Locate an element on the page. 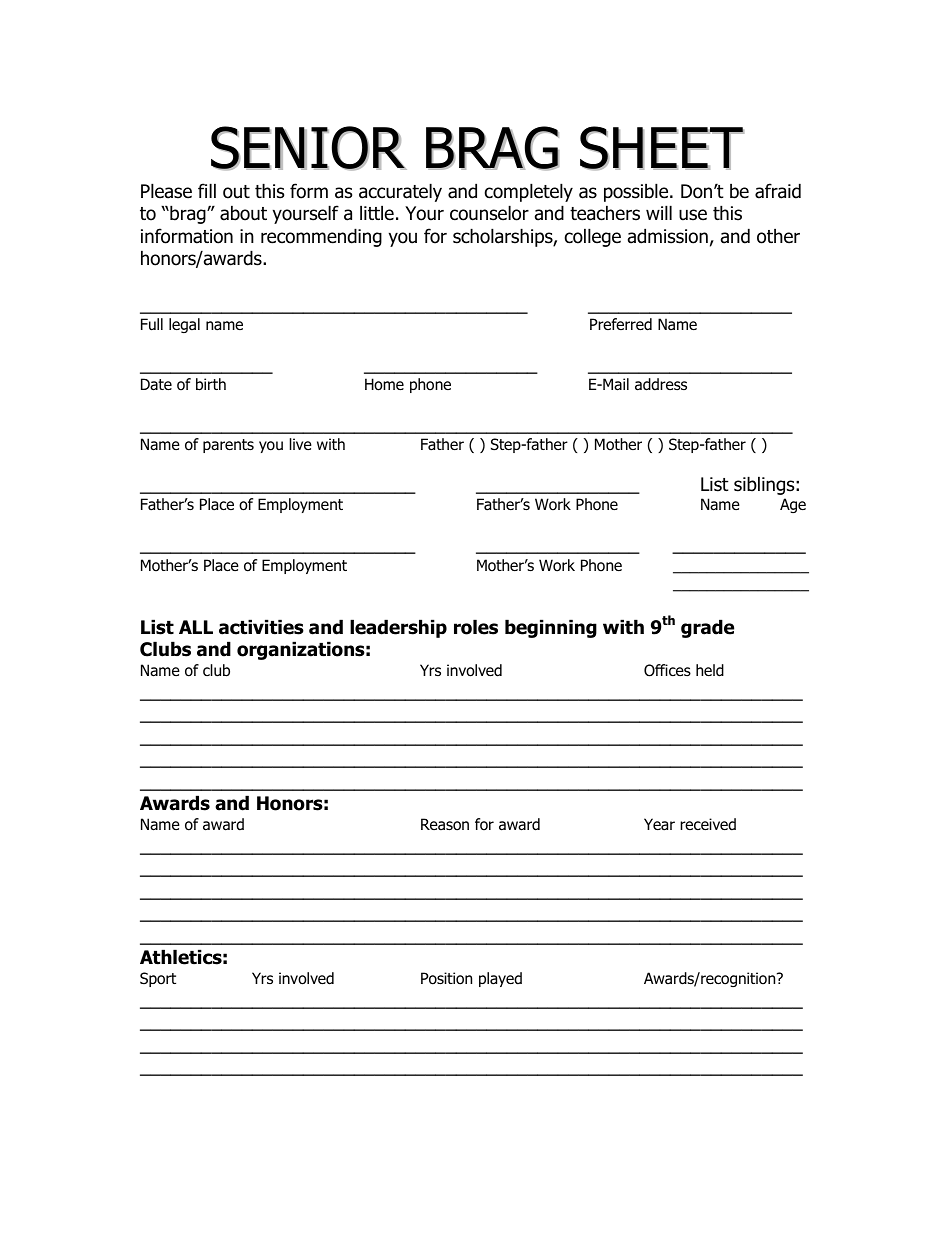 This image has width=952, height=1233. received is located at coordinates (708, 824).
